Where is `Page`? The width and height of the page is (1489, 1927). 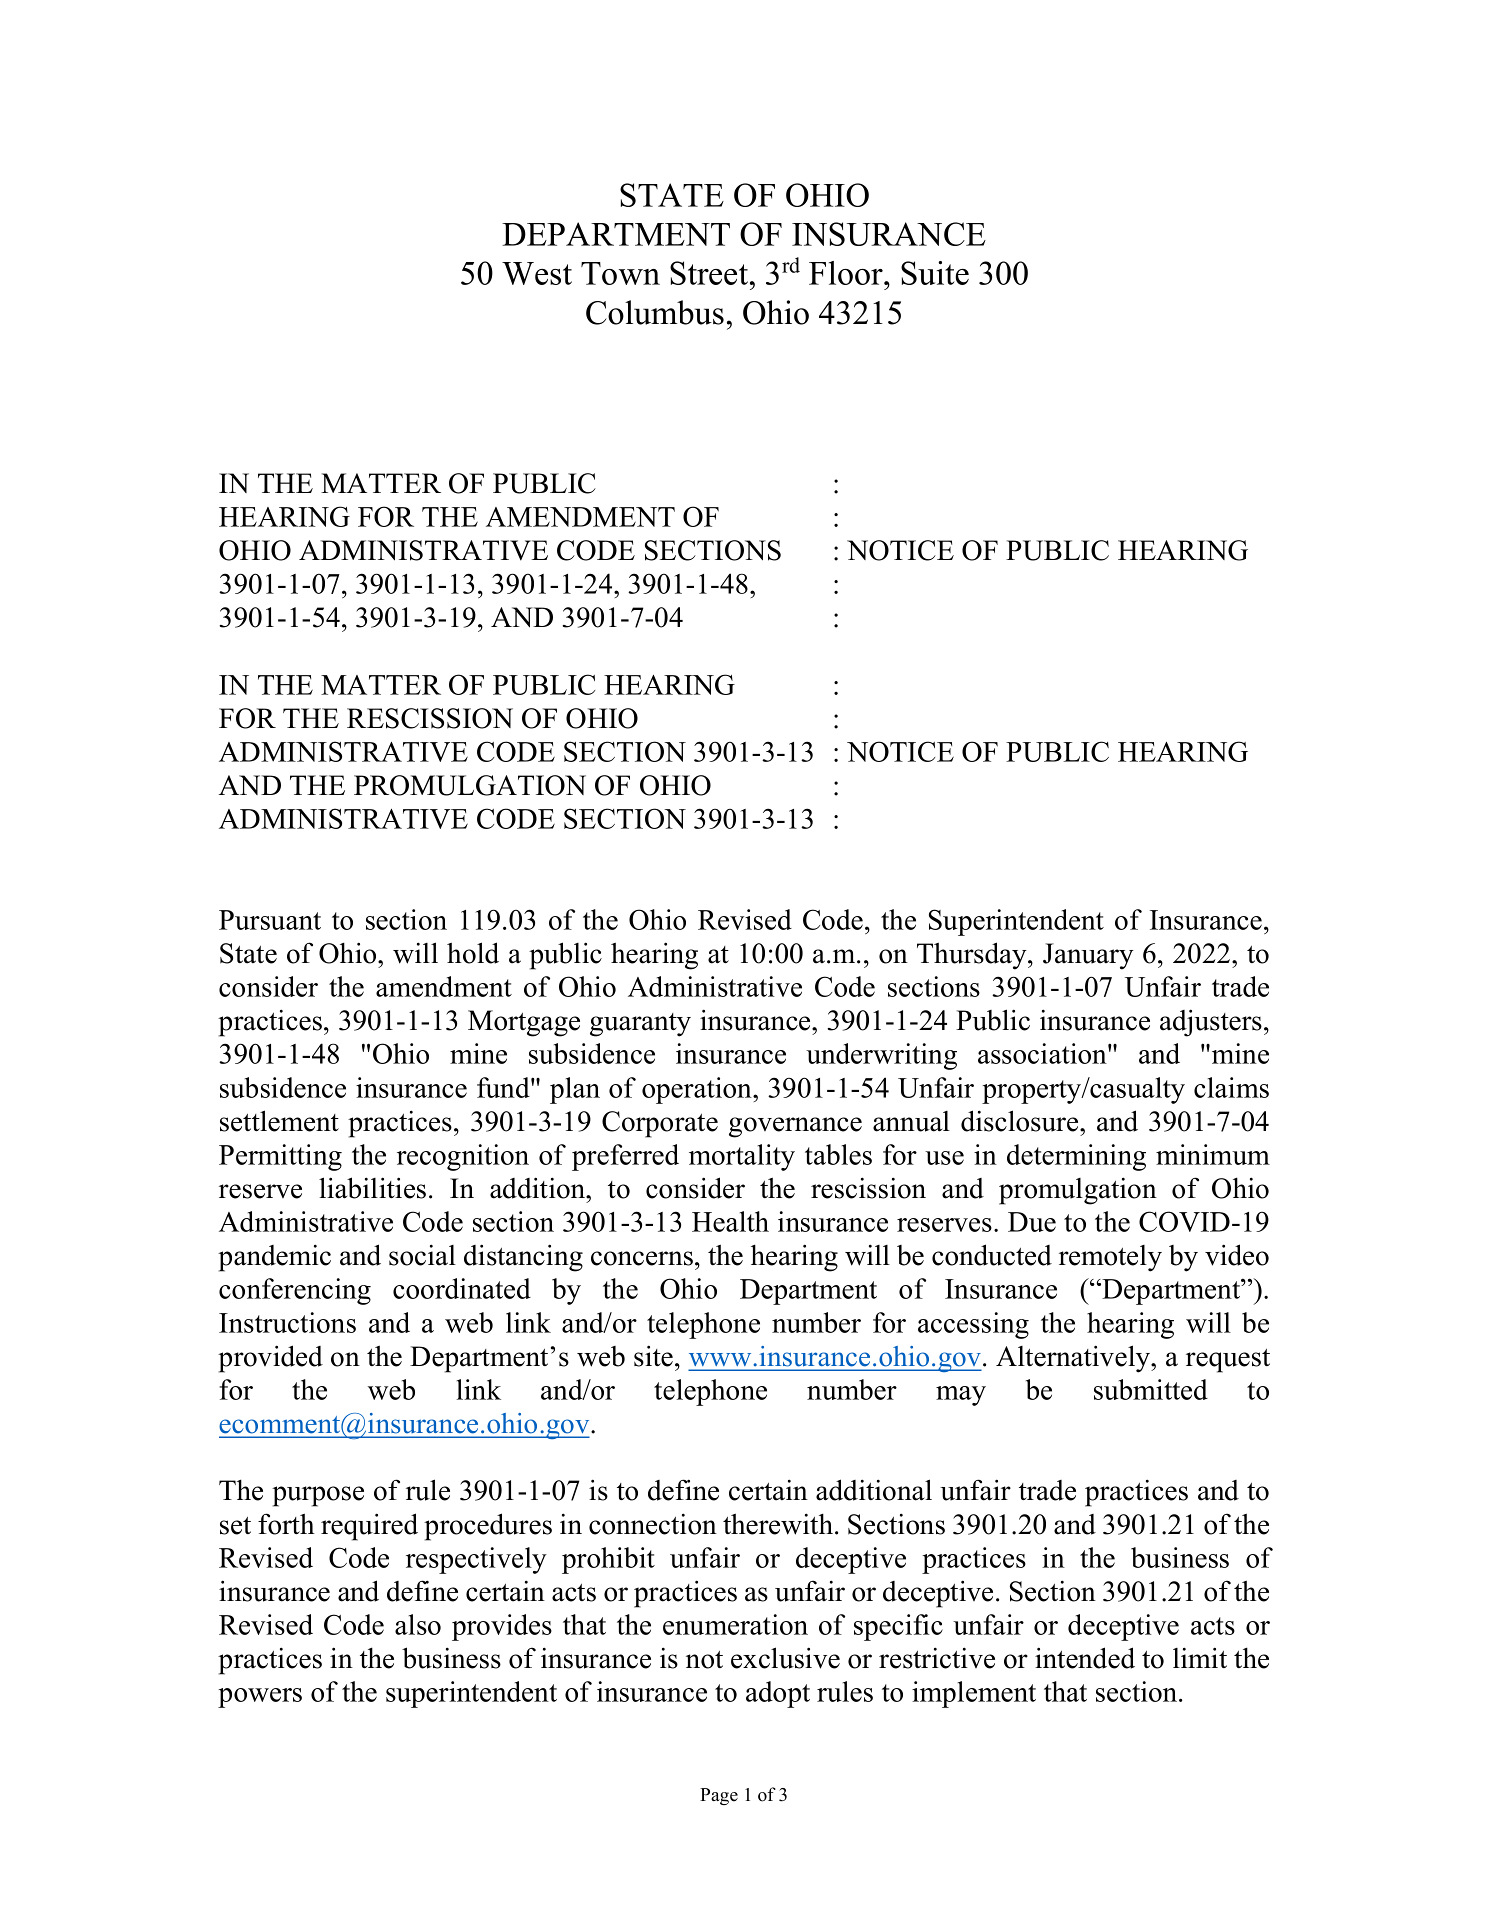 Page is located at coordinates (719, 1796).
